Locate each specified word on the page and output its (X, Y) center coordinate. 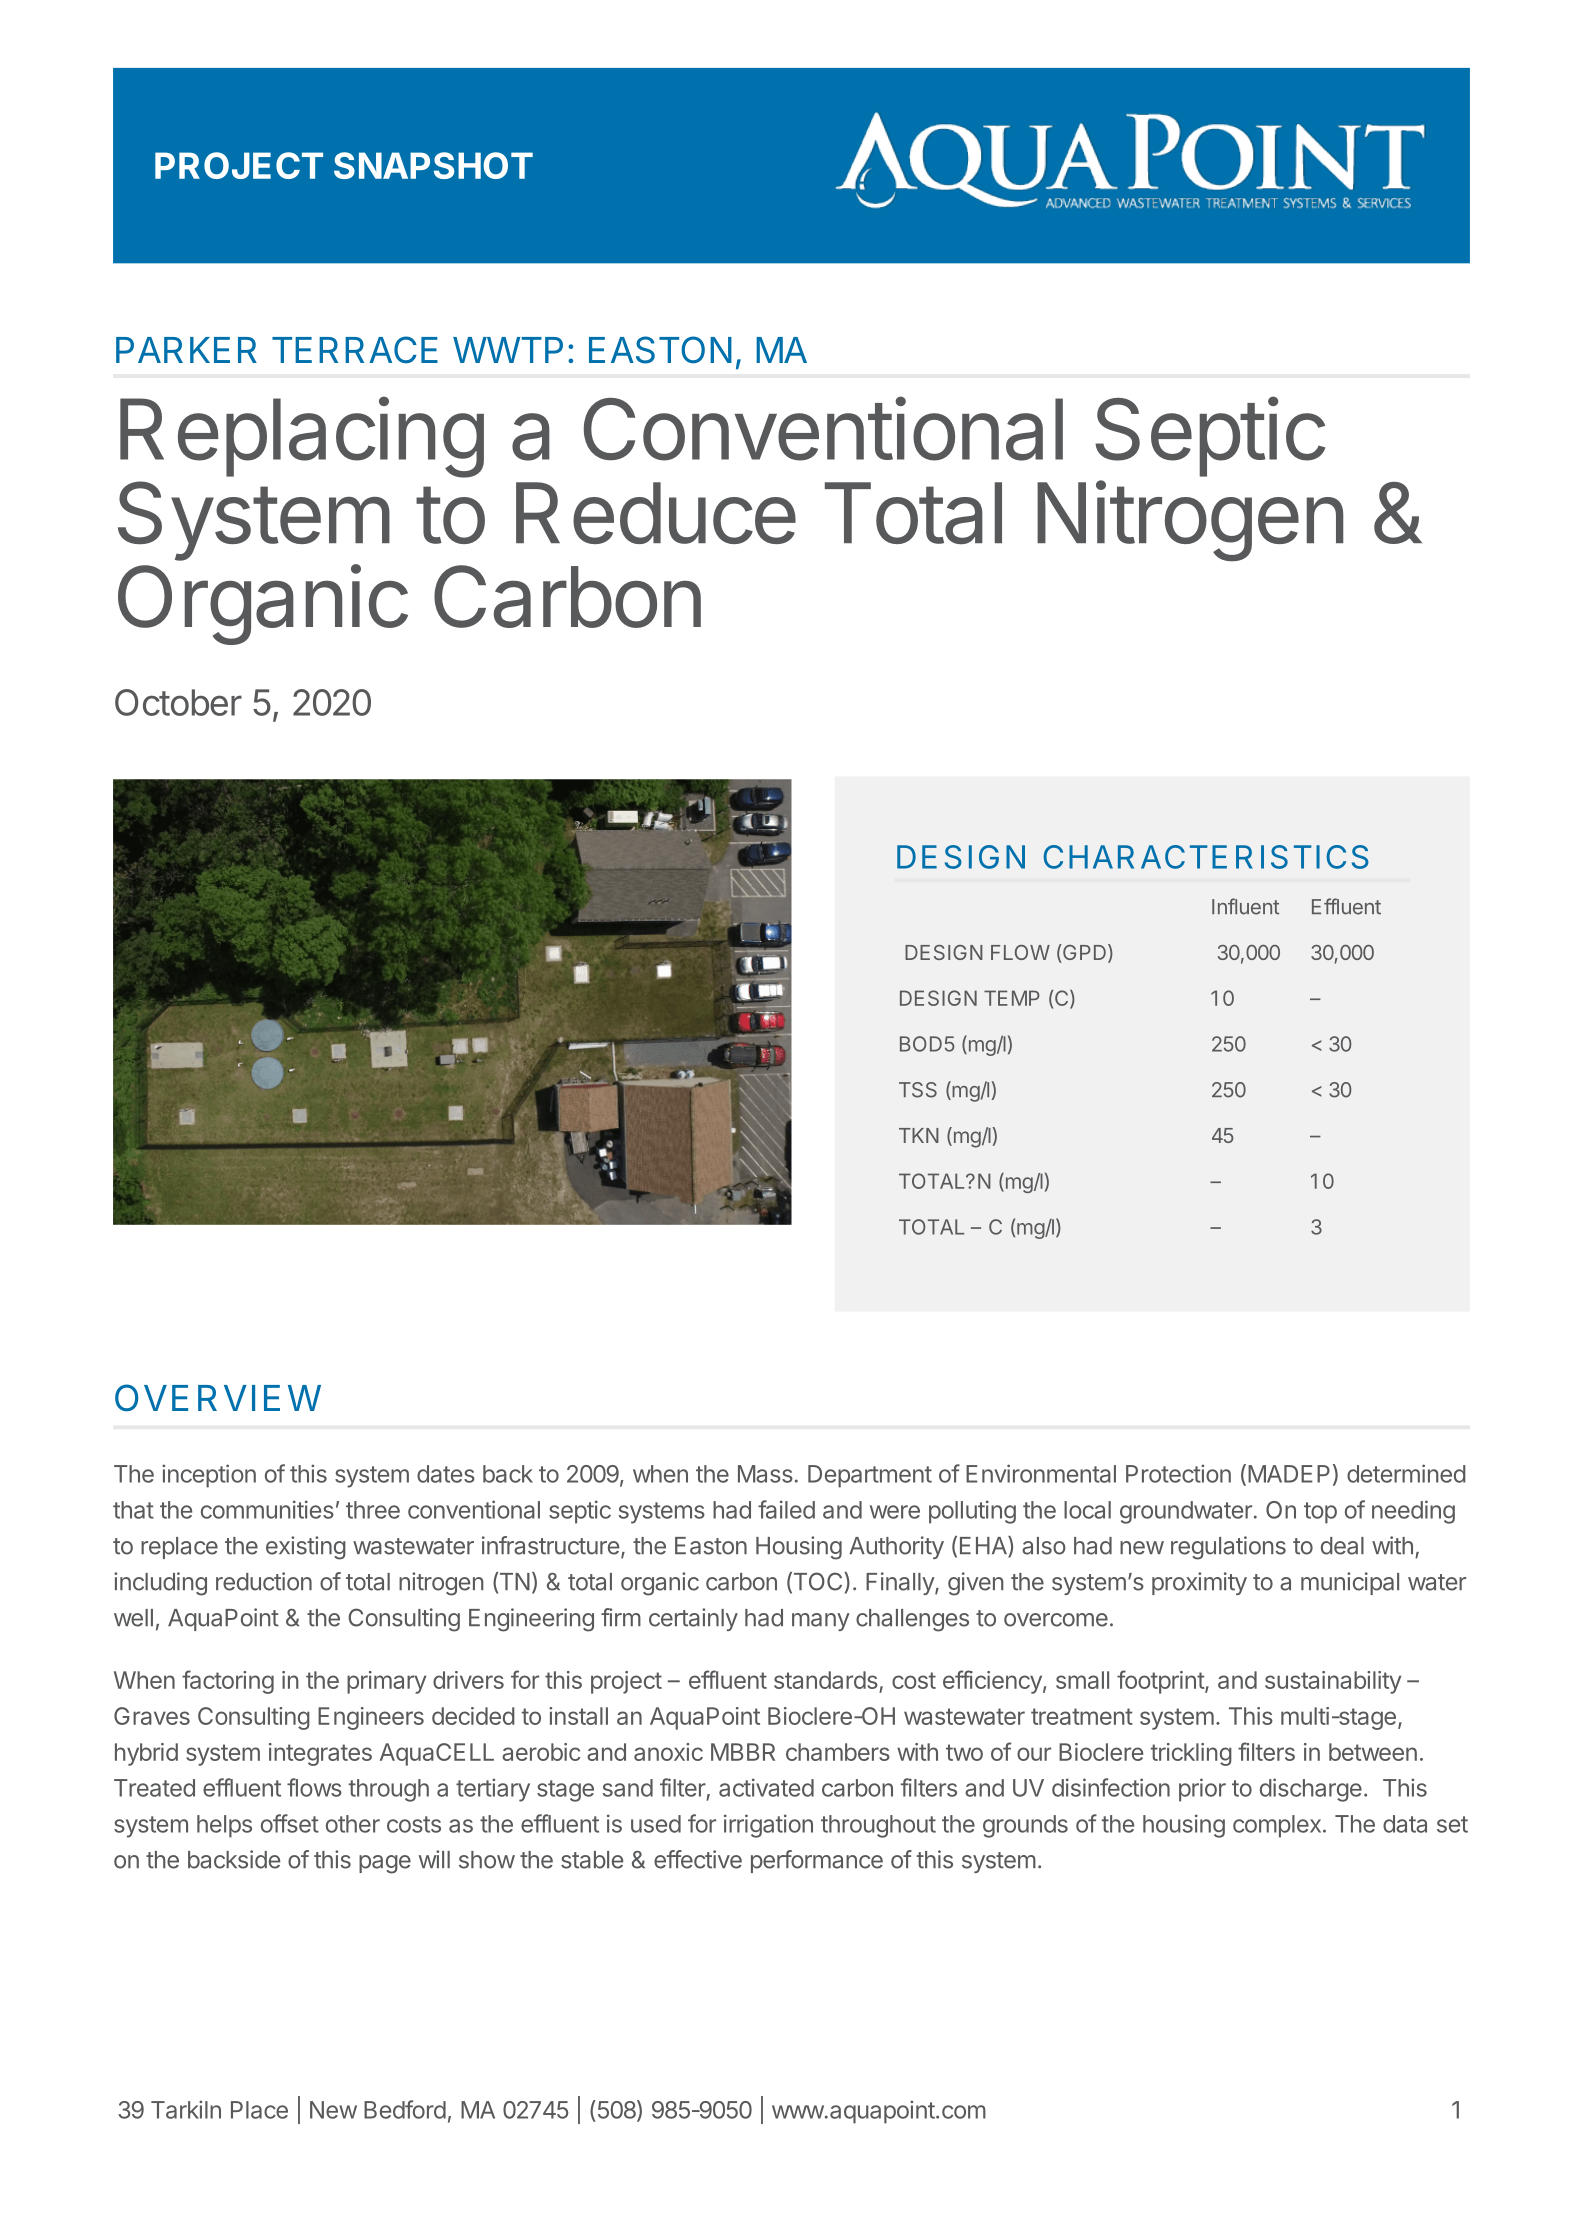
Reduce (656, 513)
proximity (1199, 1583)
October (178, 702)
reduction (264, 1581)
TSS (918, 1090)
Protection (1178, 1473)
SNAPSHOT (433, 165)
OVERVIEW (218, 1398)
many (821, 1622)
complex (1277, 1826)
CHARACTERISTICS (1206, 857)
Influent (1245, 906)
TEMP (1012, 998)
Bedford (405, 2109)
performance (817, 1861)
